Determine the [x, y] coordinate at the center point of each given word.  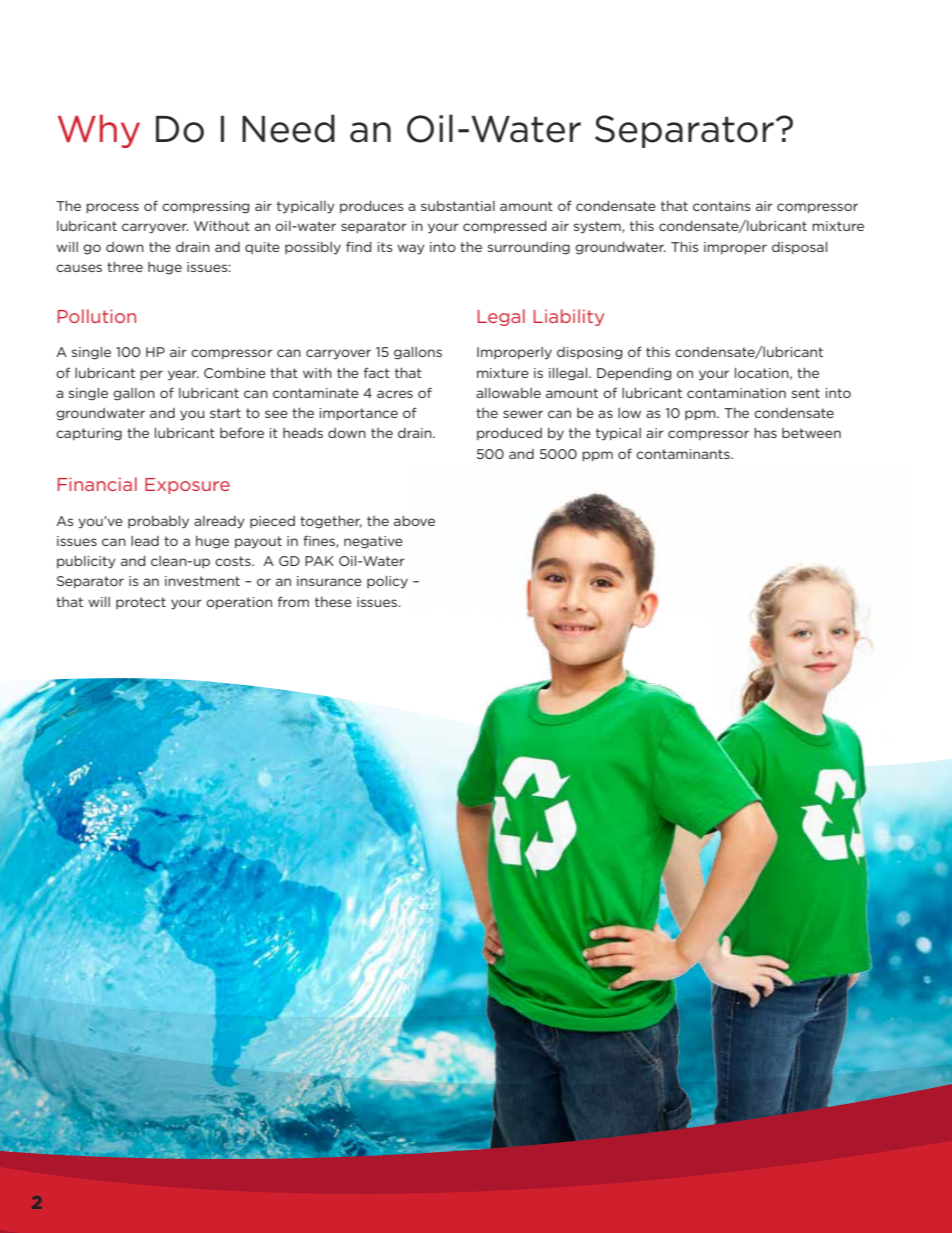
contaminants [684, 454]
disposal [799, 248]
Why [99, 131]
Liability [569, 317]
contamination [736, 393]
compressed [504, 227]
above [414, 521]
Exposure [187, 486]
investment [202, 581]
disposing [589, 353]
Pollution [97, 316]
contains [721, 206]
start [225, 413]
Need [288, 128]
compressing [205, 207]
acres [395, 394]
